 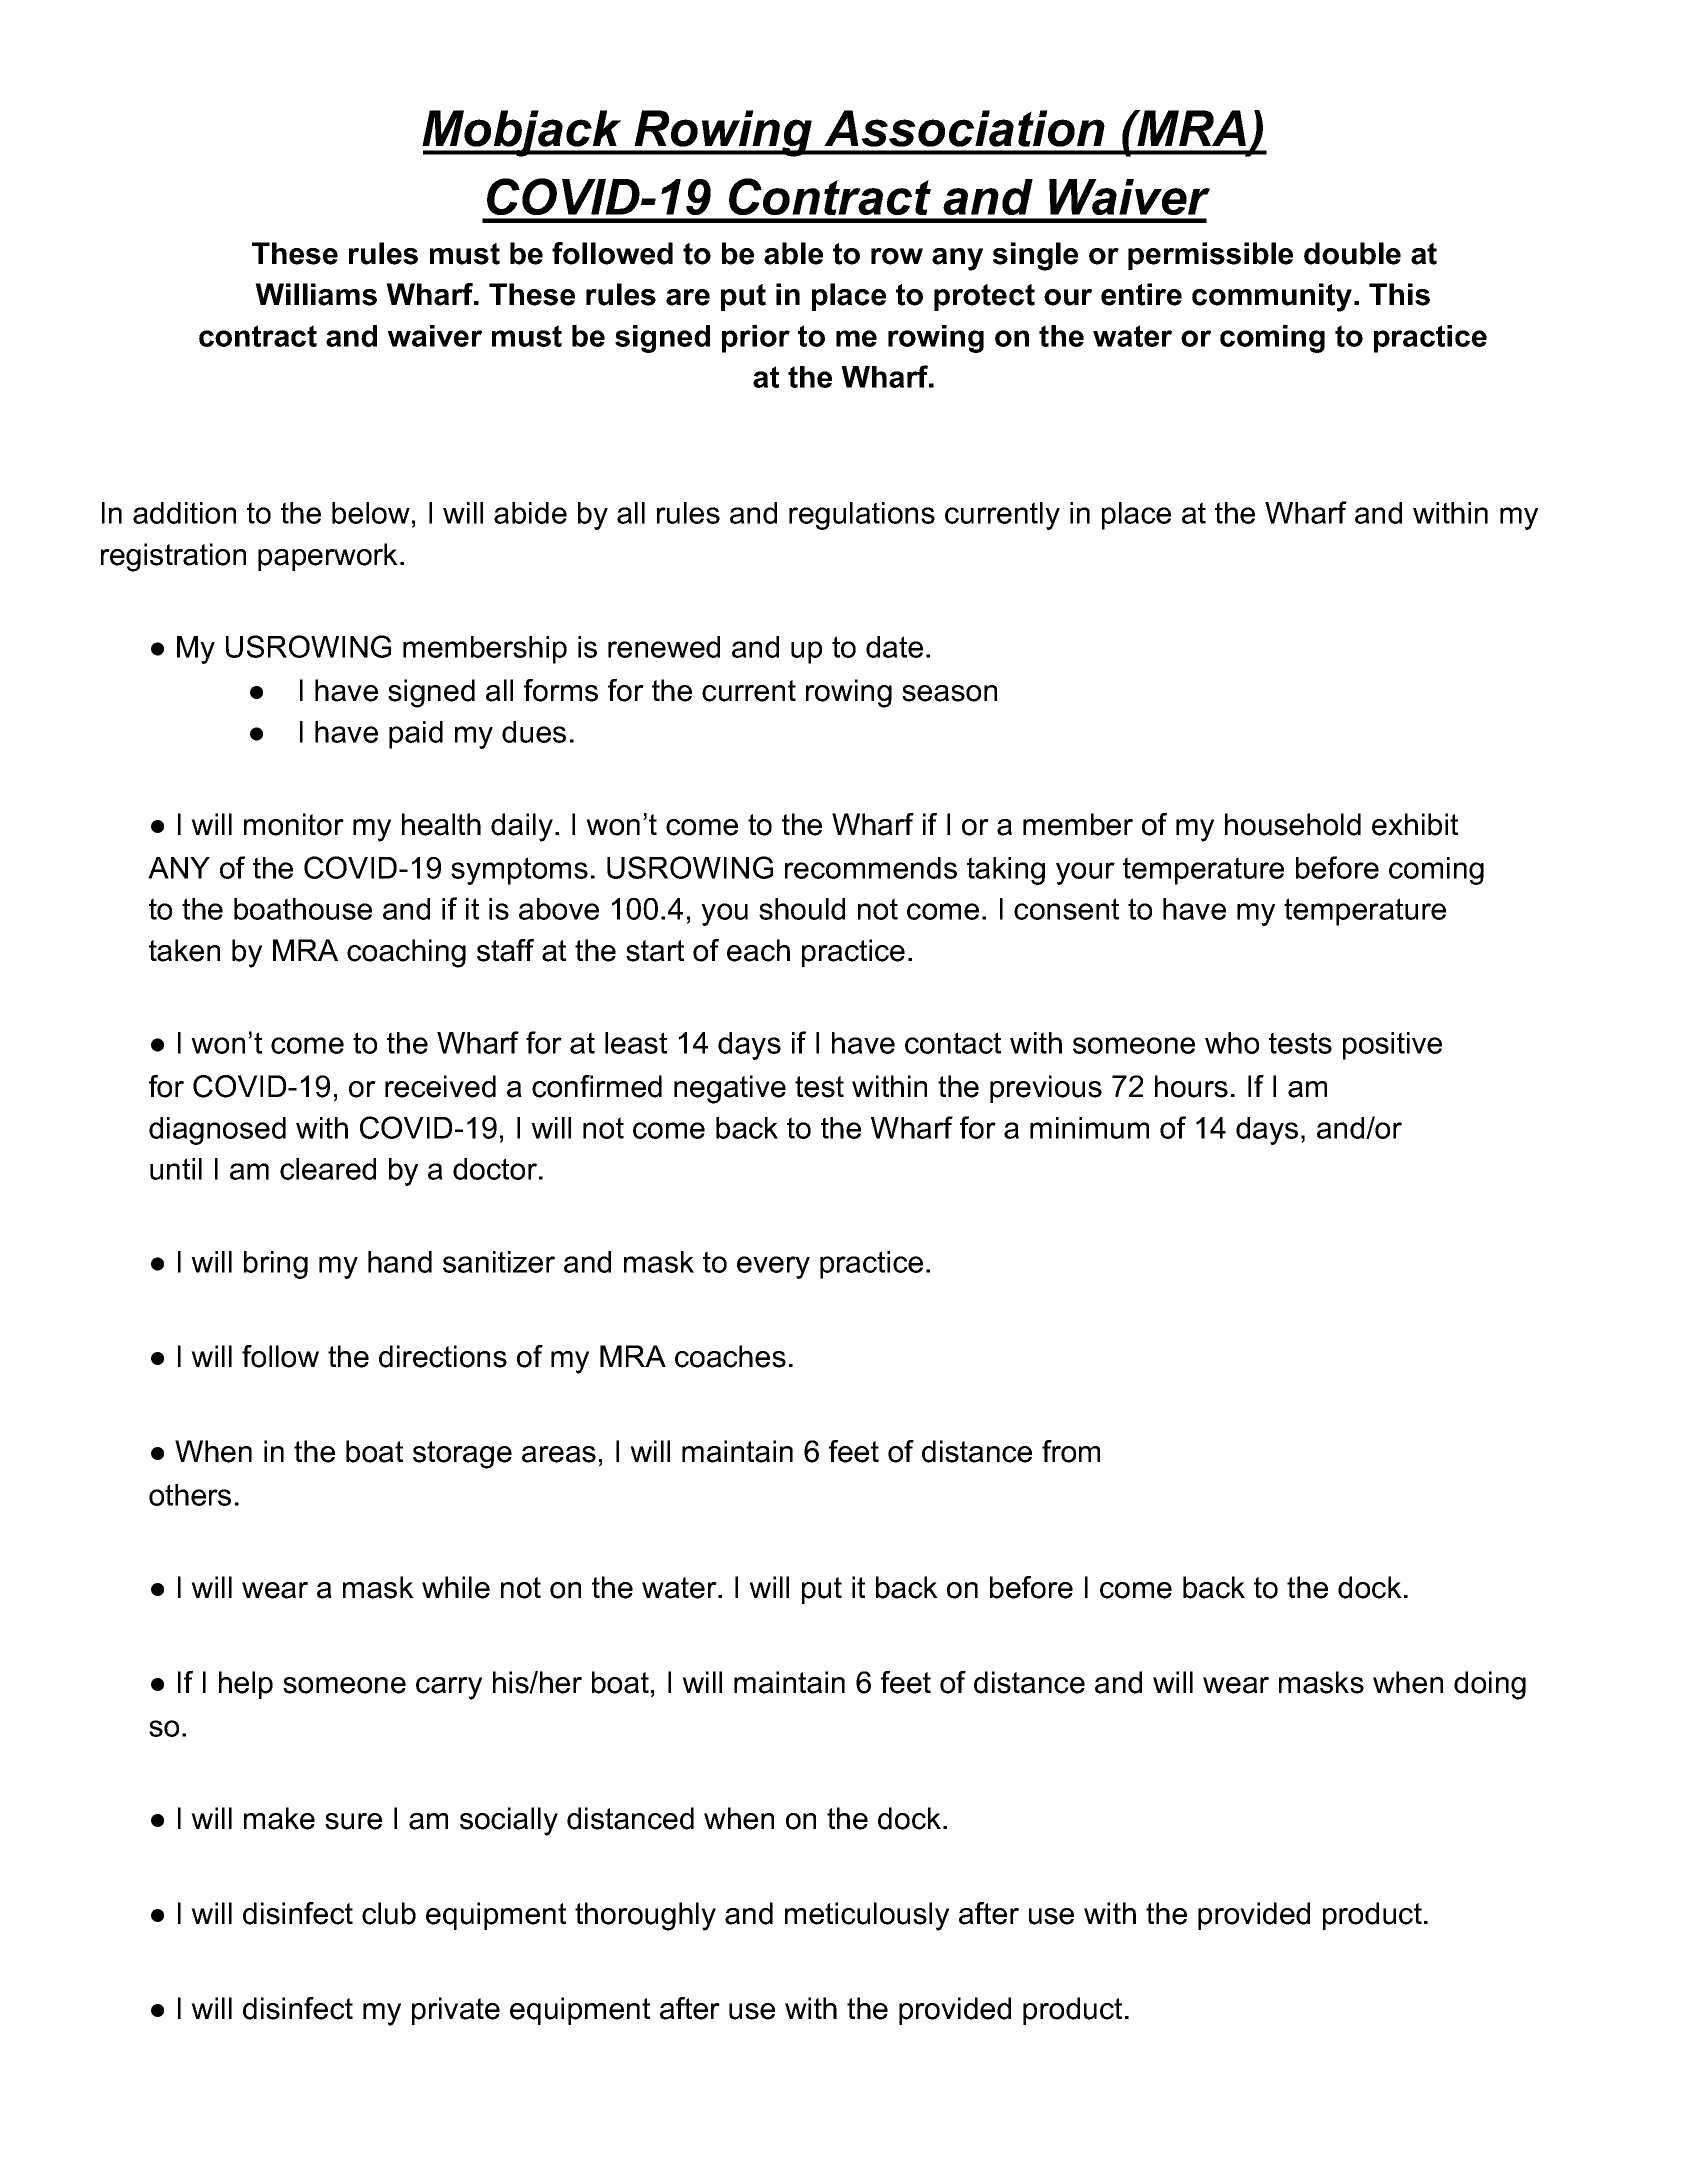 I want to click on club, so click(x=389, y=1913).
